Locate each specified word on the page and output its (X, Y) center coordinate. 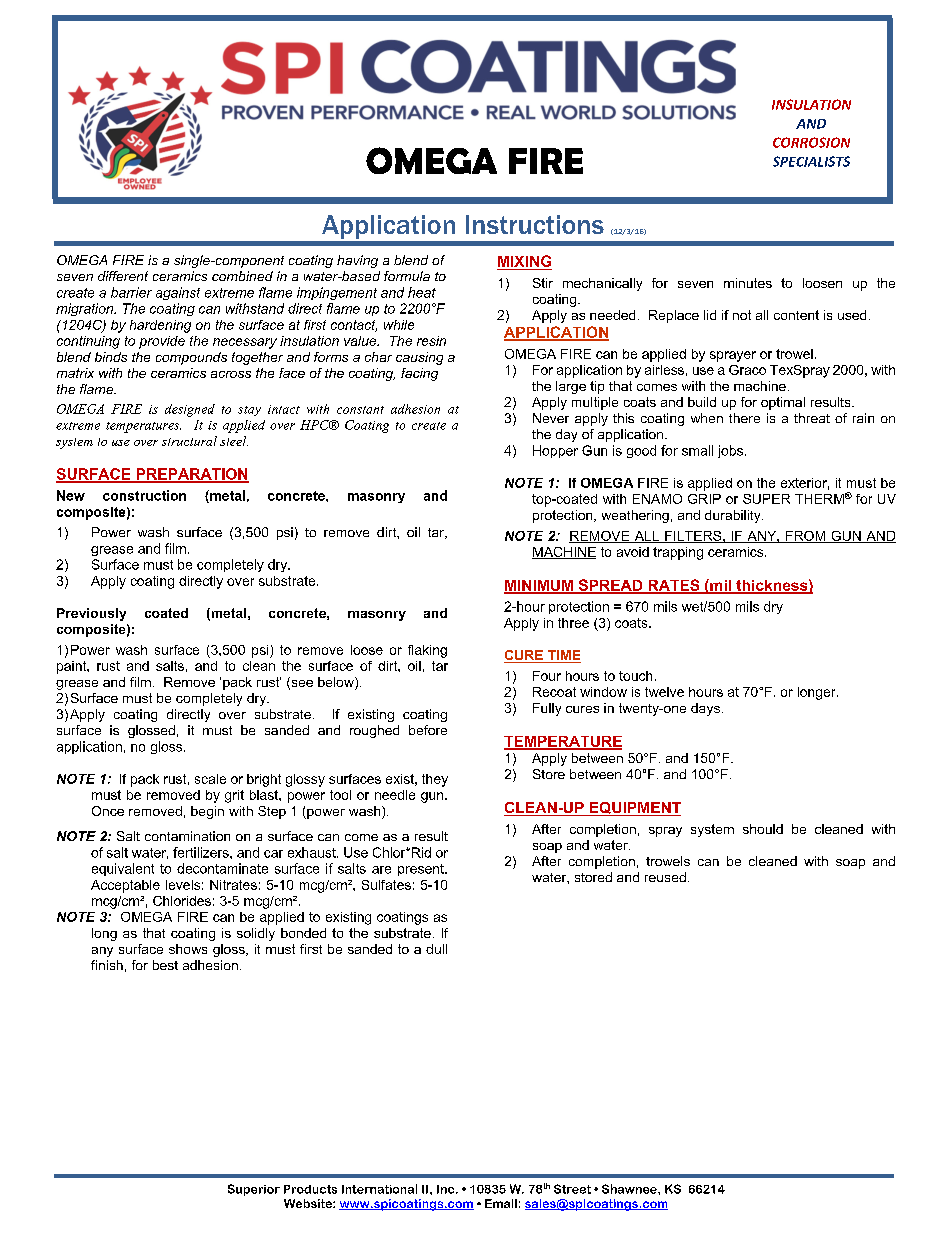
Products (310, 1189)
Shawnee (630, 1189)
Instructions (535, 224)
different (123, 276)
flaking (427, 651)
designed (190, 410)
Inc (447, 1189)
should (763, 829)
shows (188, 949)
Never (551, 418)
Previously (91, 614)
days (705, 709)
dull (436, 949)
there (744, 418)
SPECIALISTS (811, 161)
